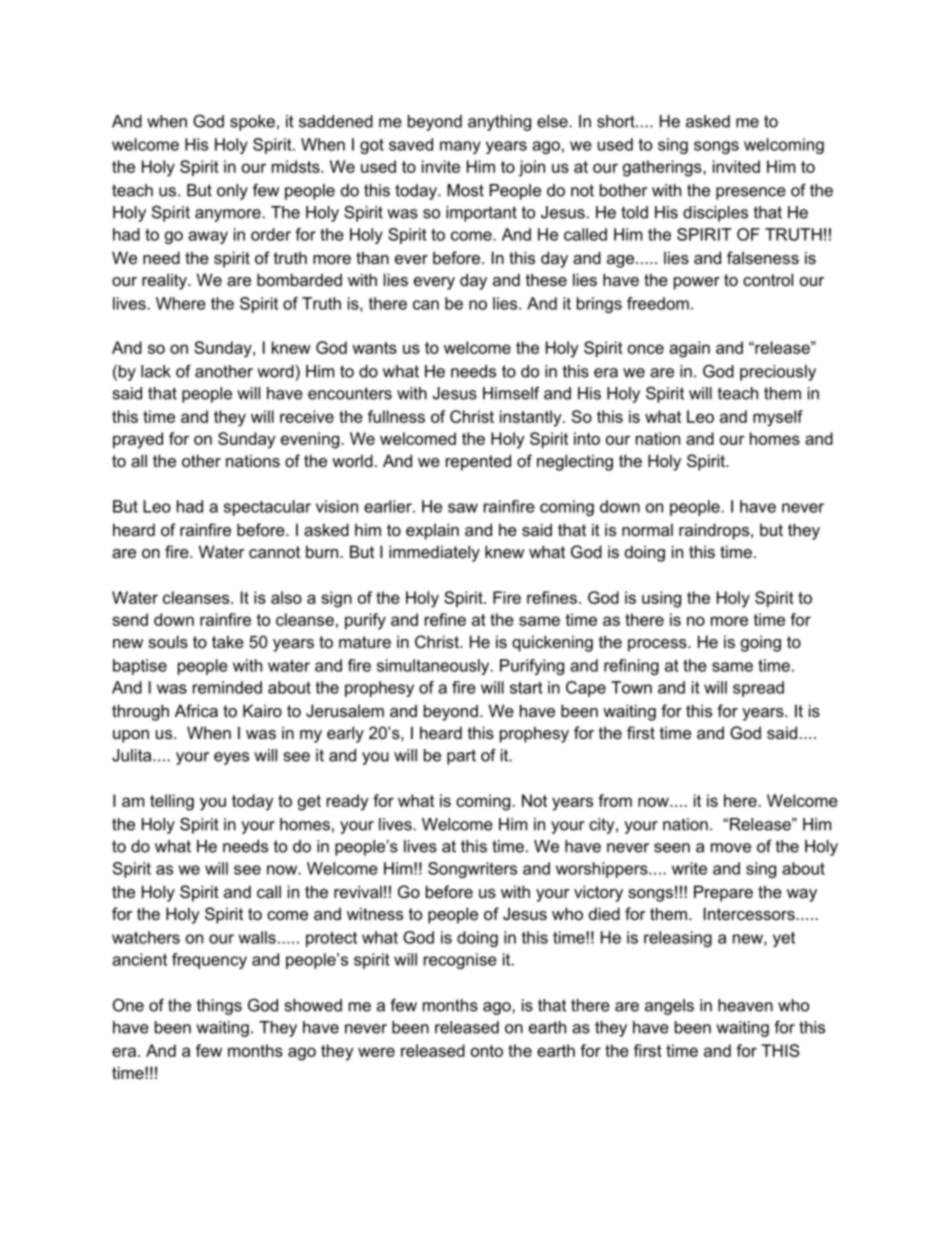 This screenshot has height=1233, width=952. What do you see at coordinates (219, 1007) in the screenshot?
I see `things` at bounding box center [219, 1007].
